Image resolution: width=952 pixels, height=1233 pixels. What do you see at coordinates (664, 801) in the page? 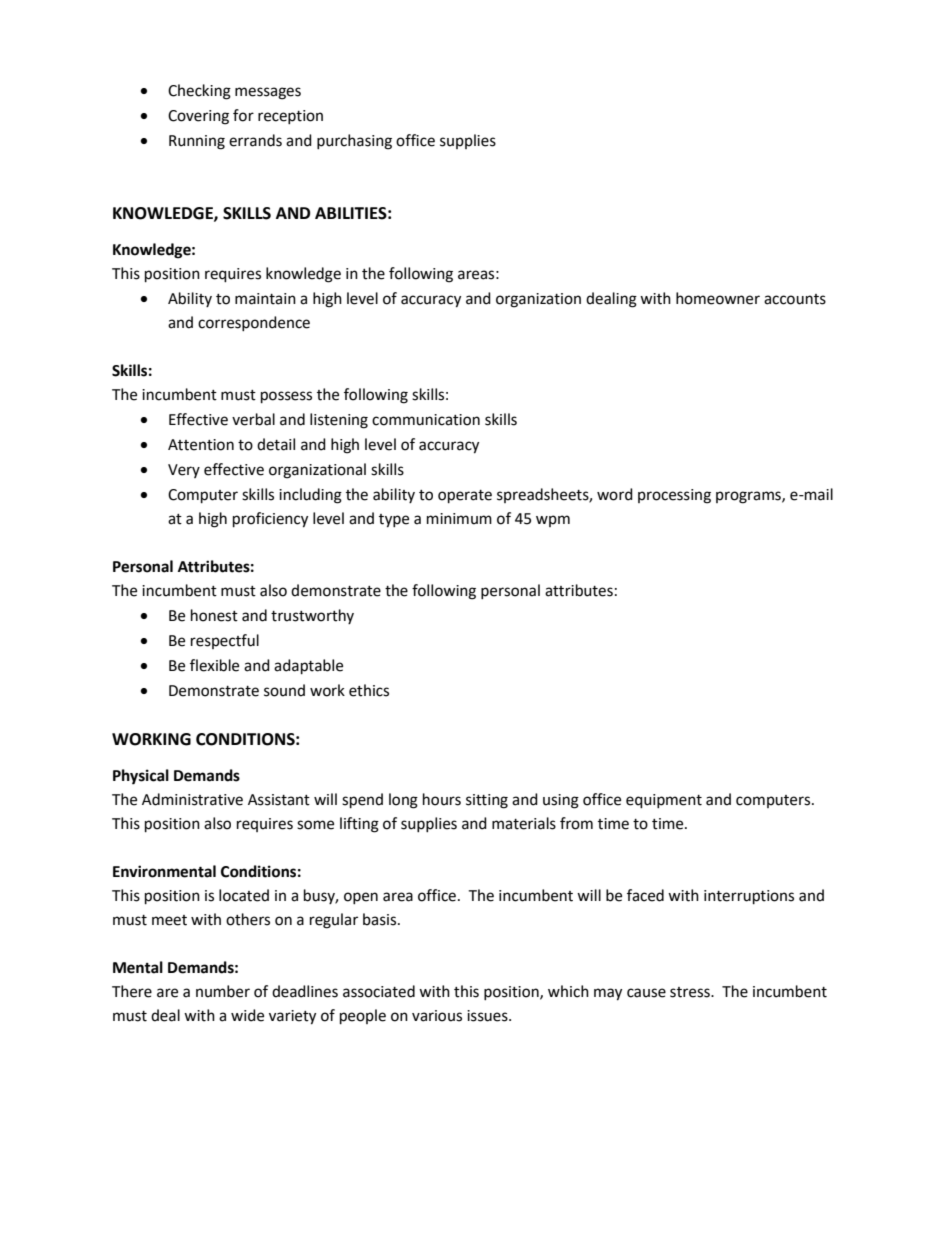
I see `equipment` at bounding box center [664, 801].
